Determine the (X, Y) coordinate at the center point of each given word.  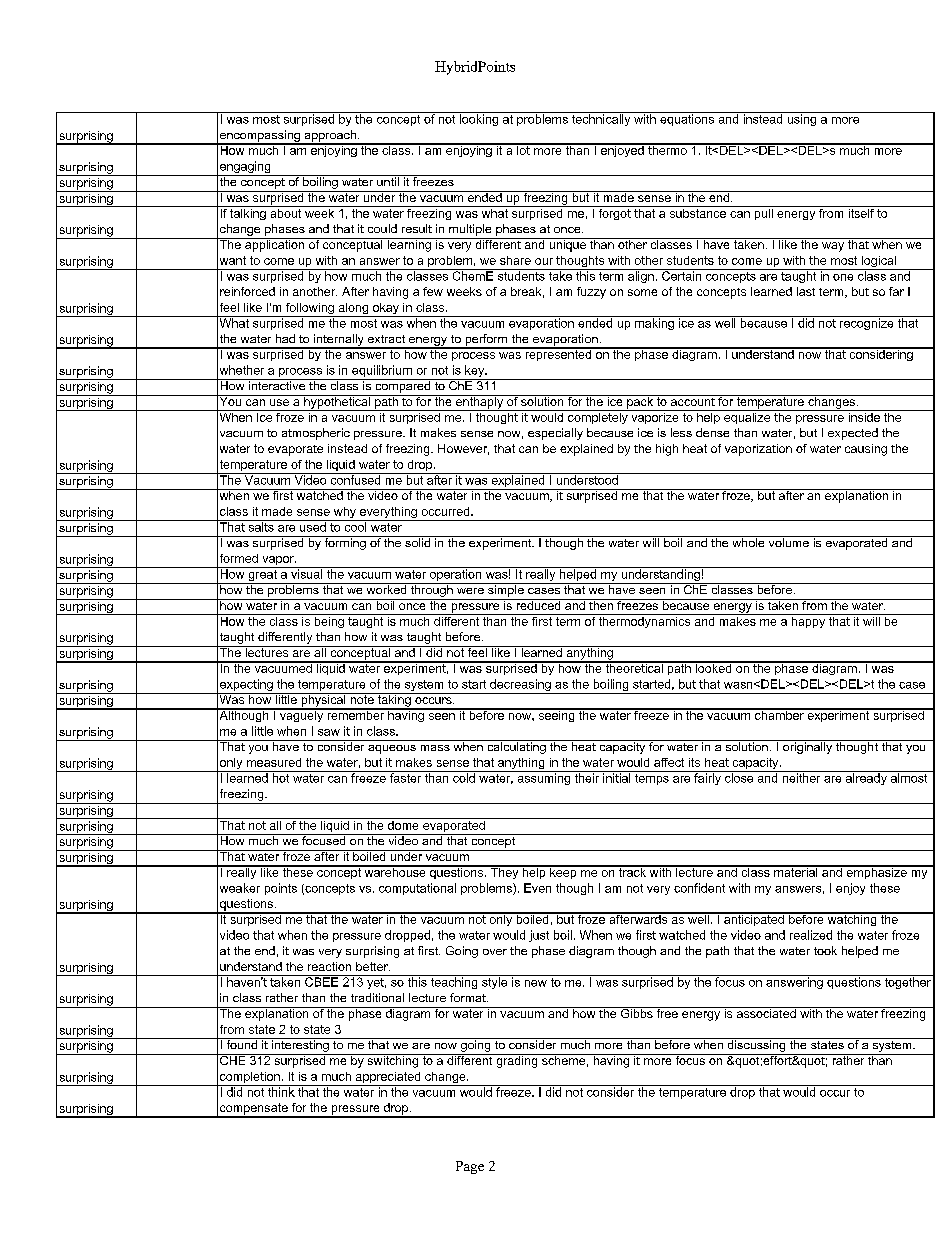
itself (861, 212)
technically (601, 119)
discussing (756, 1045)
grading (517, 1061)
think (281, 1091)
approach (330, 137)
